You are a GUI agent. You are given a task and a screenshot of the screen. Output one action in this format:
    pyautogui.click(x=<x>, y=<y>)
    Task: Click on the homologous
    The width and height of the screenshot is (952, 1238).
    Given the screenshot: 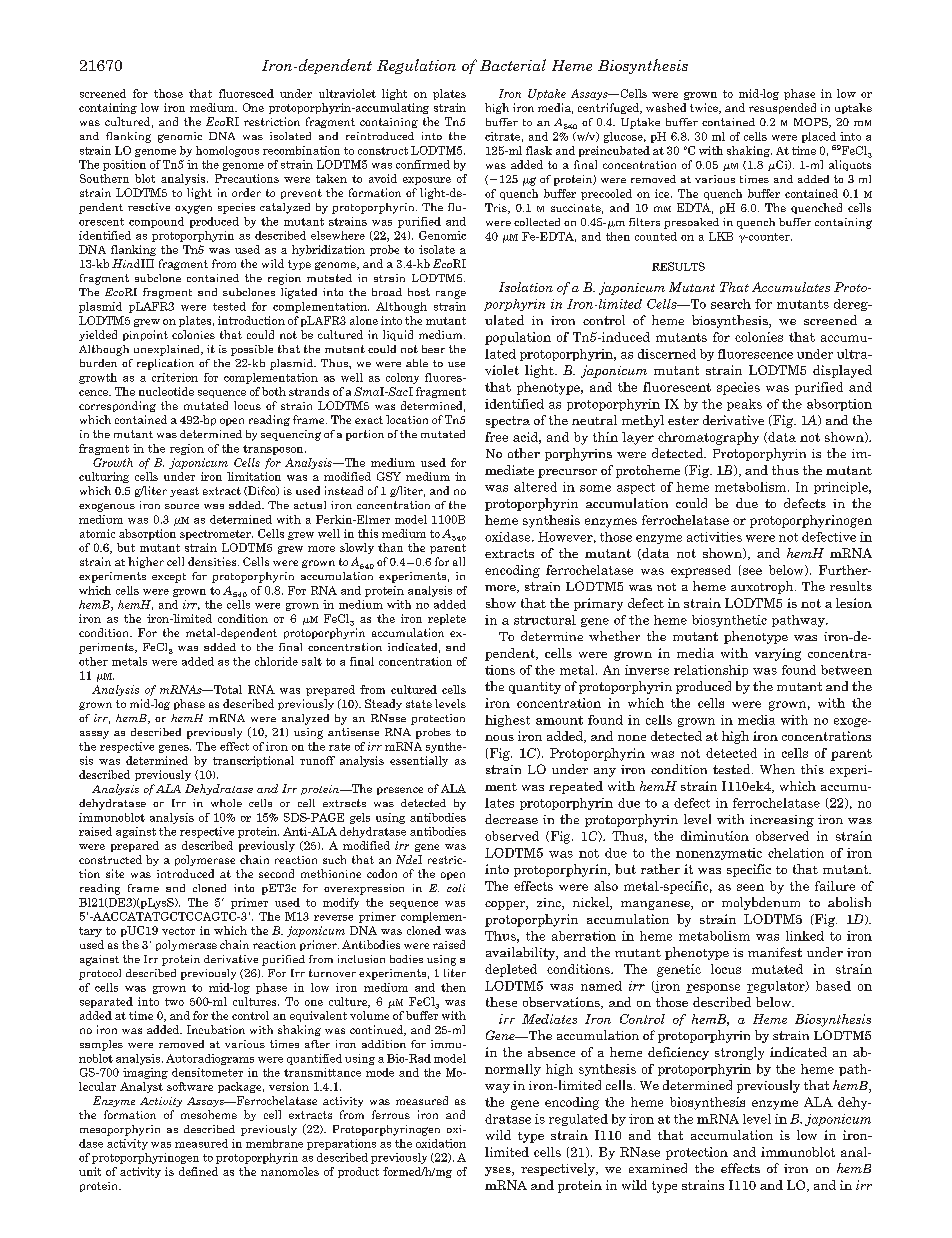 What is the action you would take?
    pyautogui.click(x=227, y=151)
